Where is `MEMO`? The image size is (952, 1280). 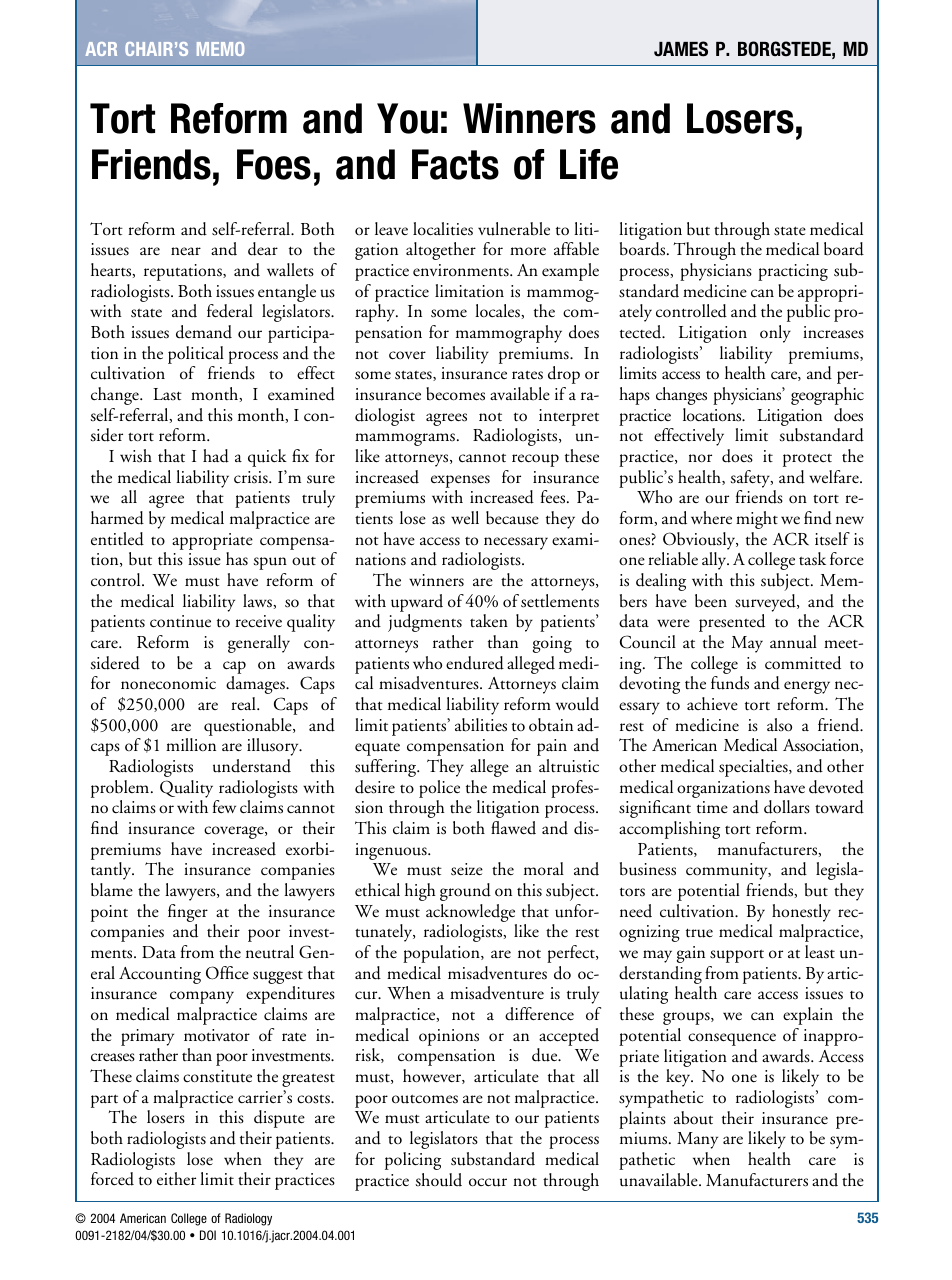 MEMO is located at coordinates (220, 49).
